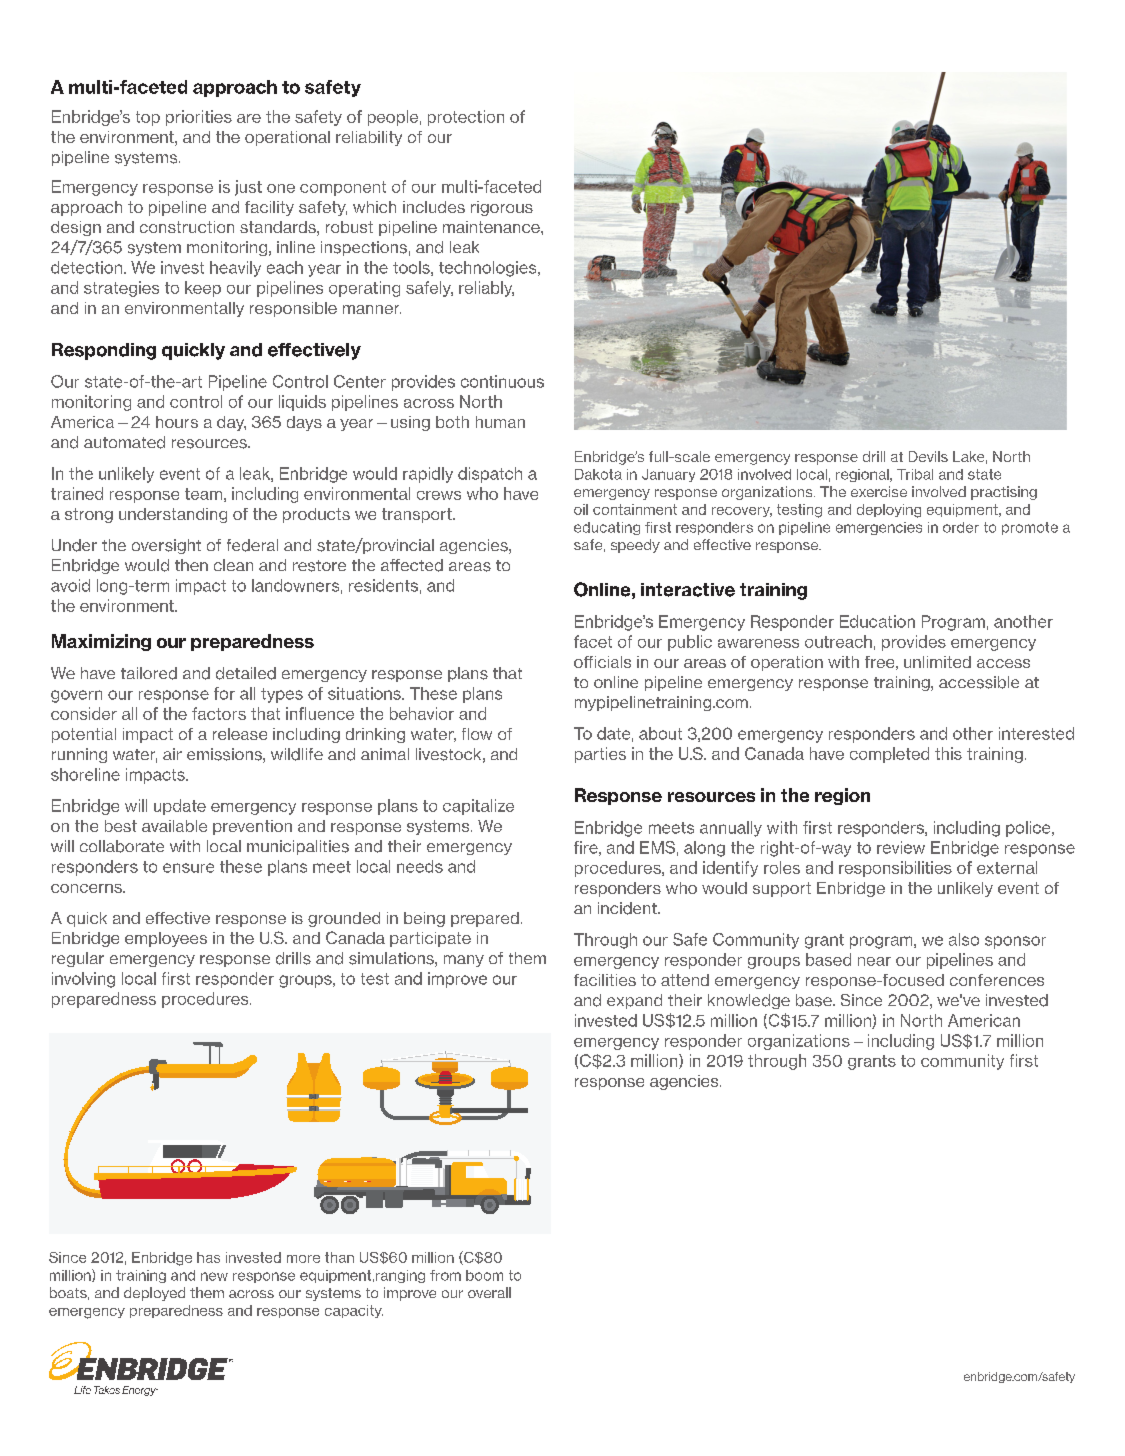 The width and height of the document is (1125, 1456). What do you see at coordinates (492, 227) in the document?
I see `maintenance` at bounding box center [492, 227].
